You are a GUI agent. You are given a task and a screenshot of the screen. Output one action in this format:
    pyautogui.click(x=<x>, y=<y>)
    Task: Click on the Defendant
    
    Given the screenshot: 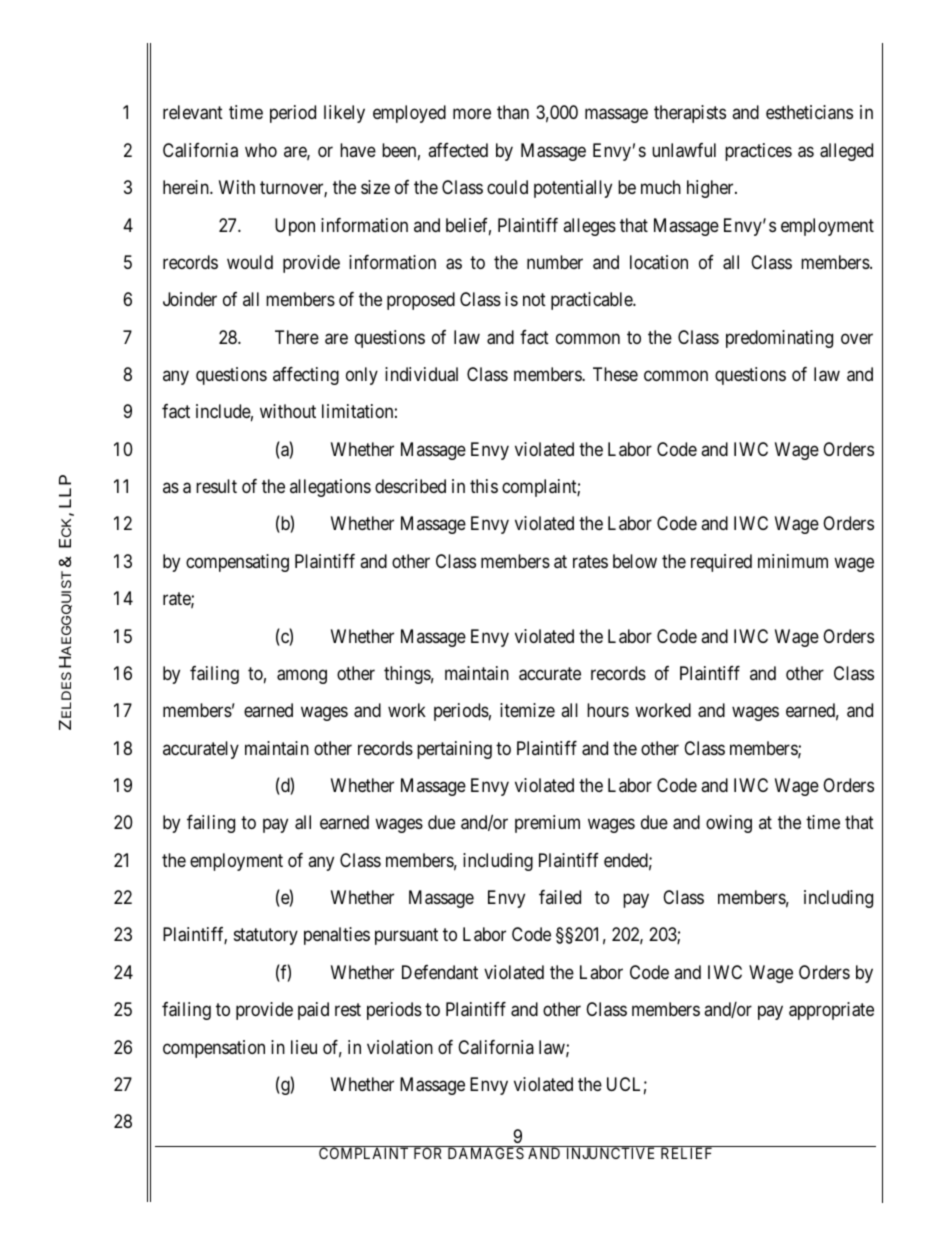 What is the action you would take?
    pyautogui.click(x=440, y=972)
